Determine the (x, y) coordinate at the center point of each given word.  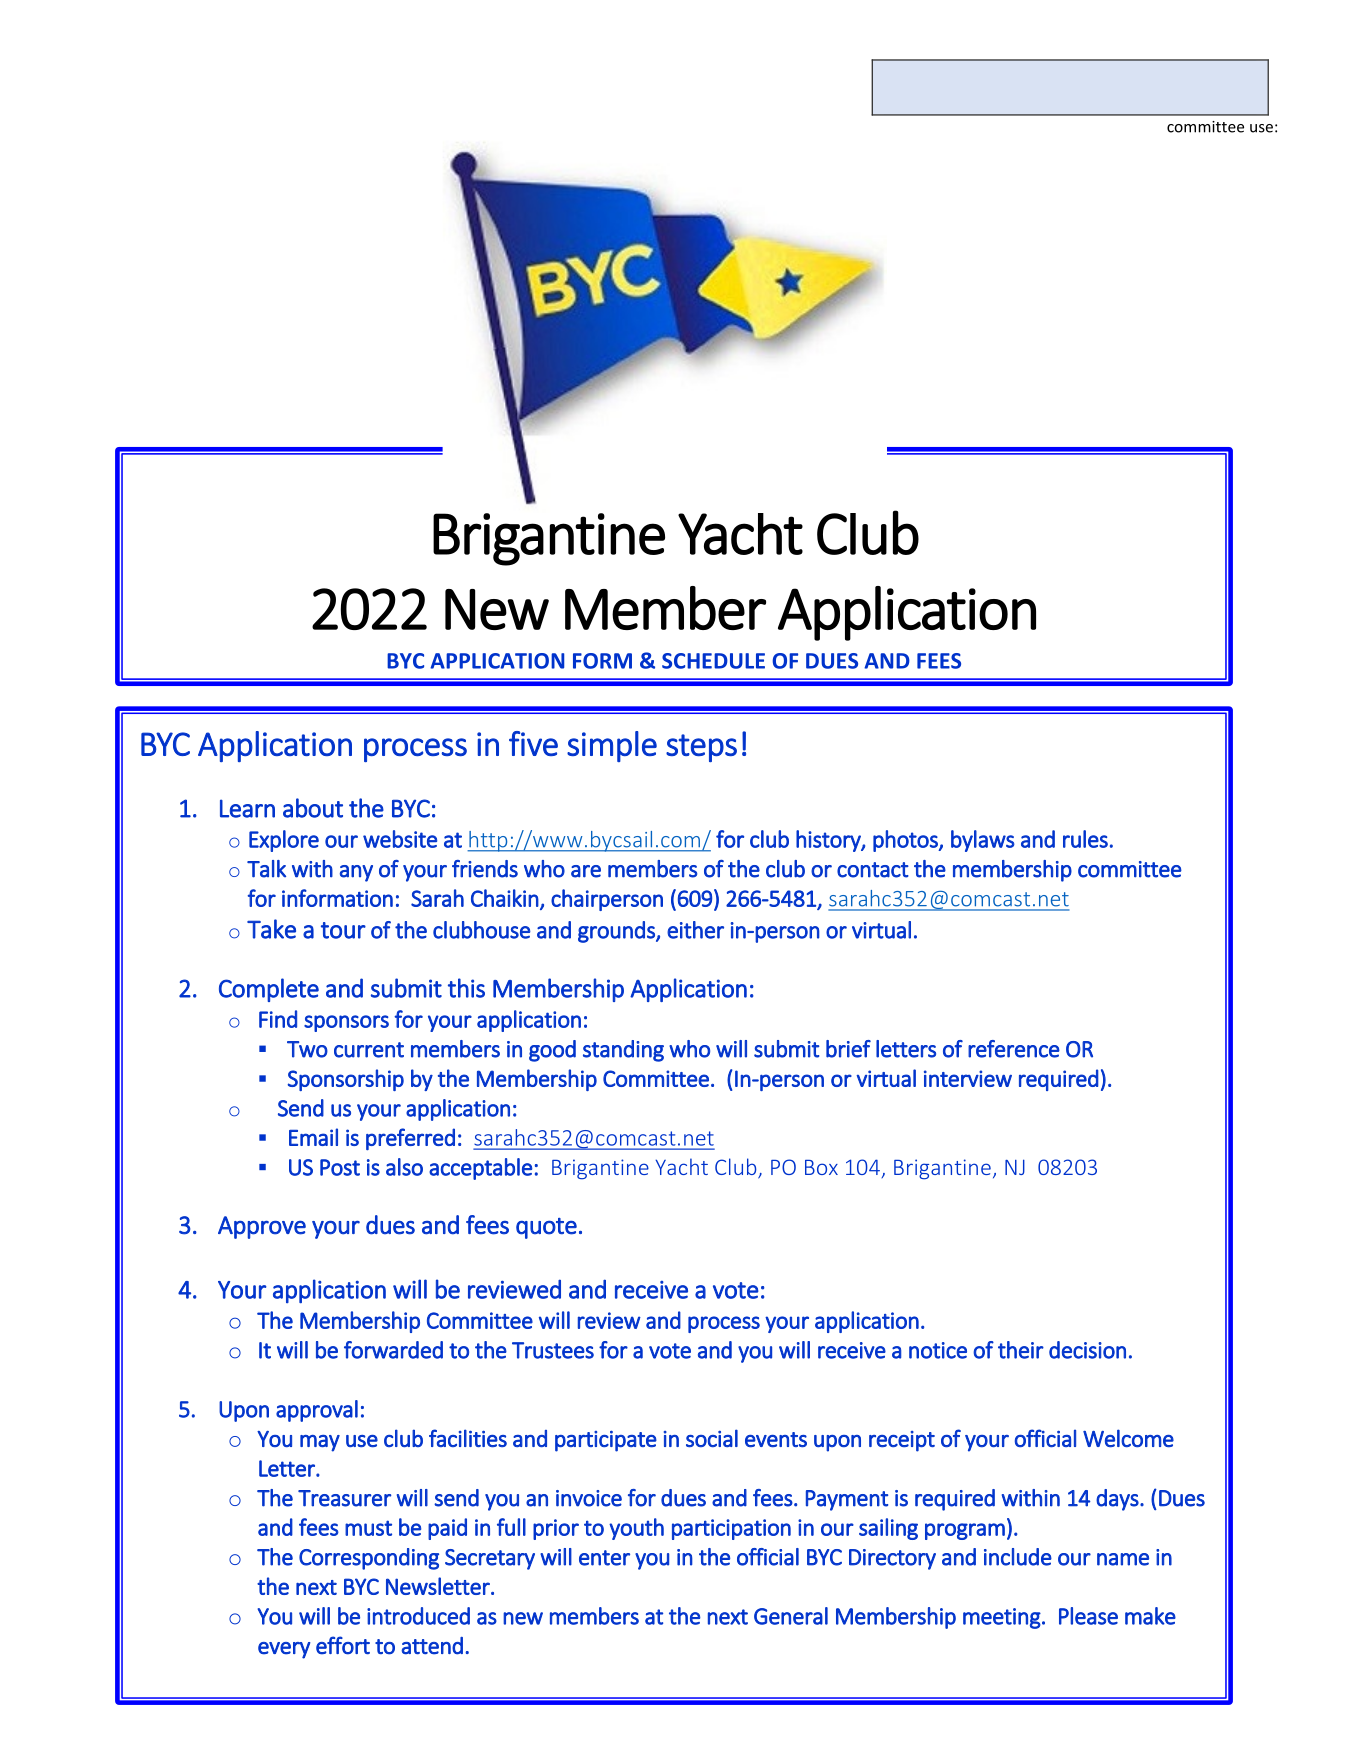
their (1021, 1350)
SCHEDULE (713, 661)
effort (343, 1645)
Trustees (553, 1350)
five (533, 743)
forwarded (393, 1350)
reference (1014, 1049)
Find (278, 1019)
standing (623, 1051)
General (791, 1616)
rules (1085, 839)
